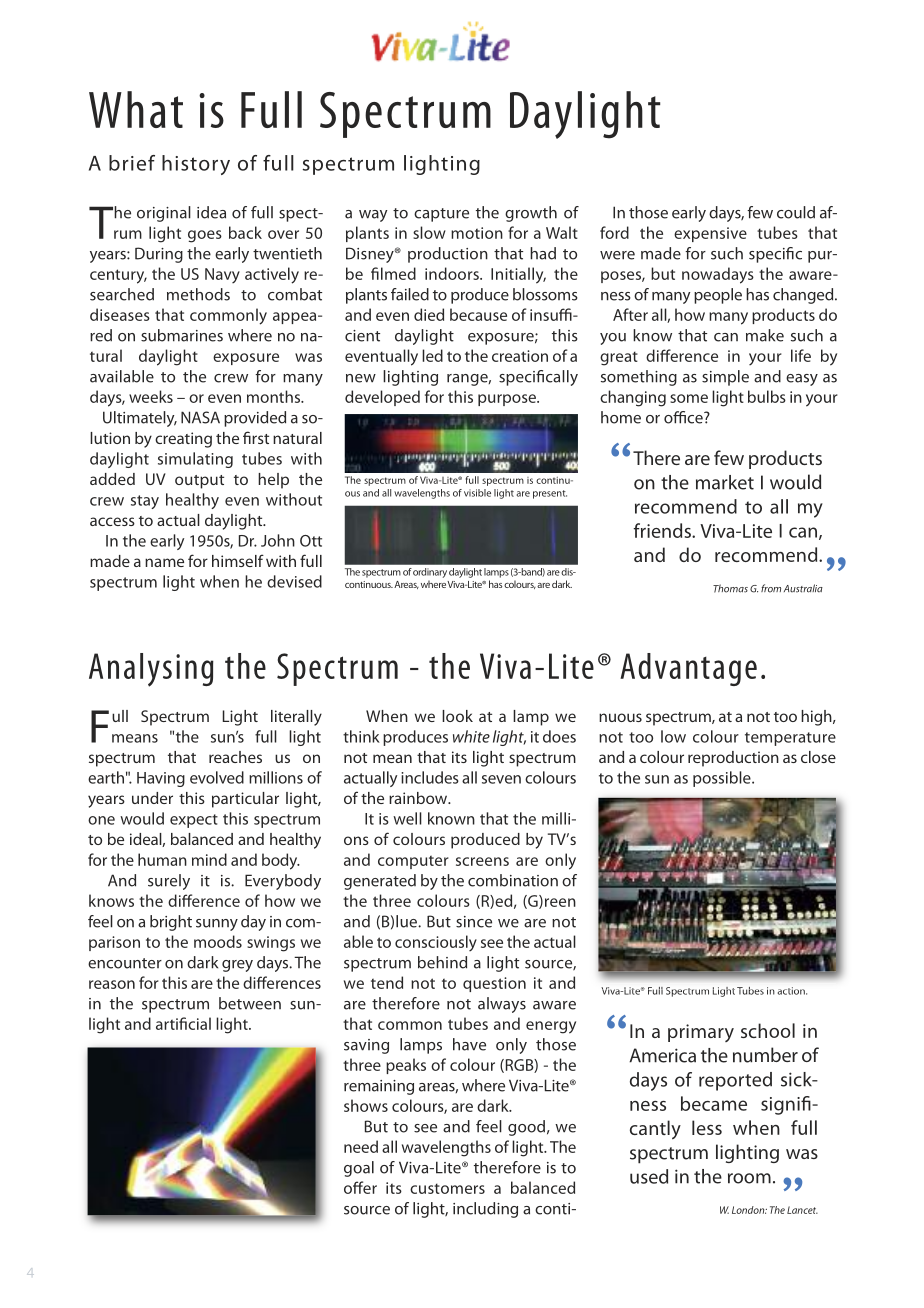 Image resolution: width=924 pixels, height=1308 pixels. Describe the element at coordinates (196, 165) in the screenshot. I see `history` at that location.
